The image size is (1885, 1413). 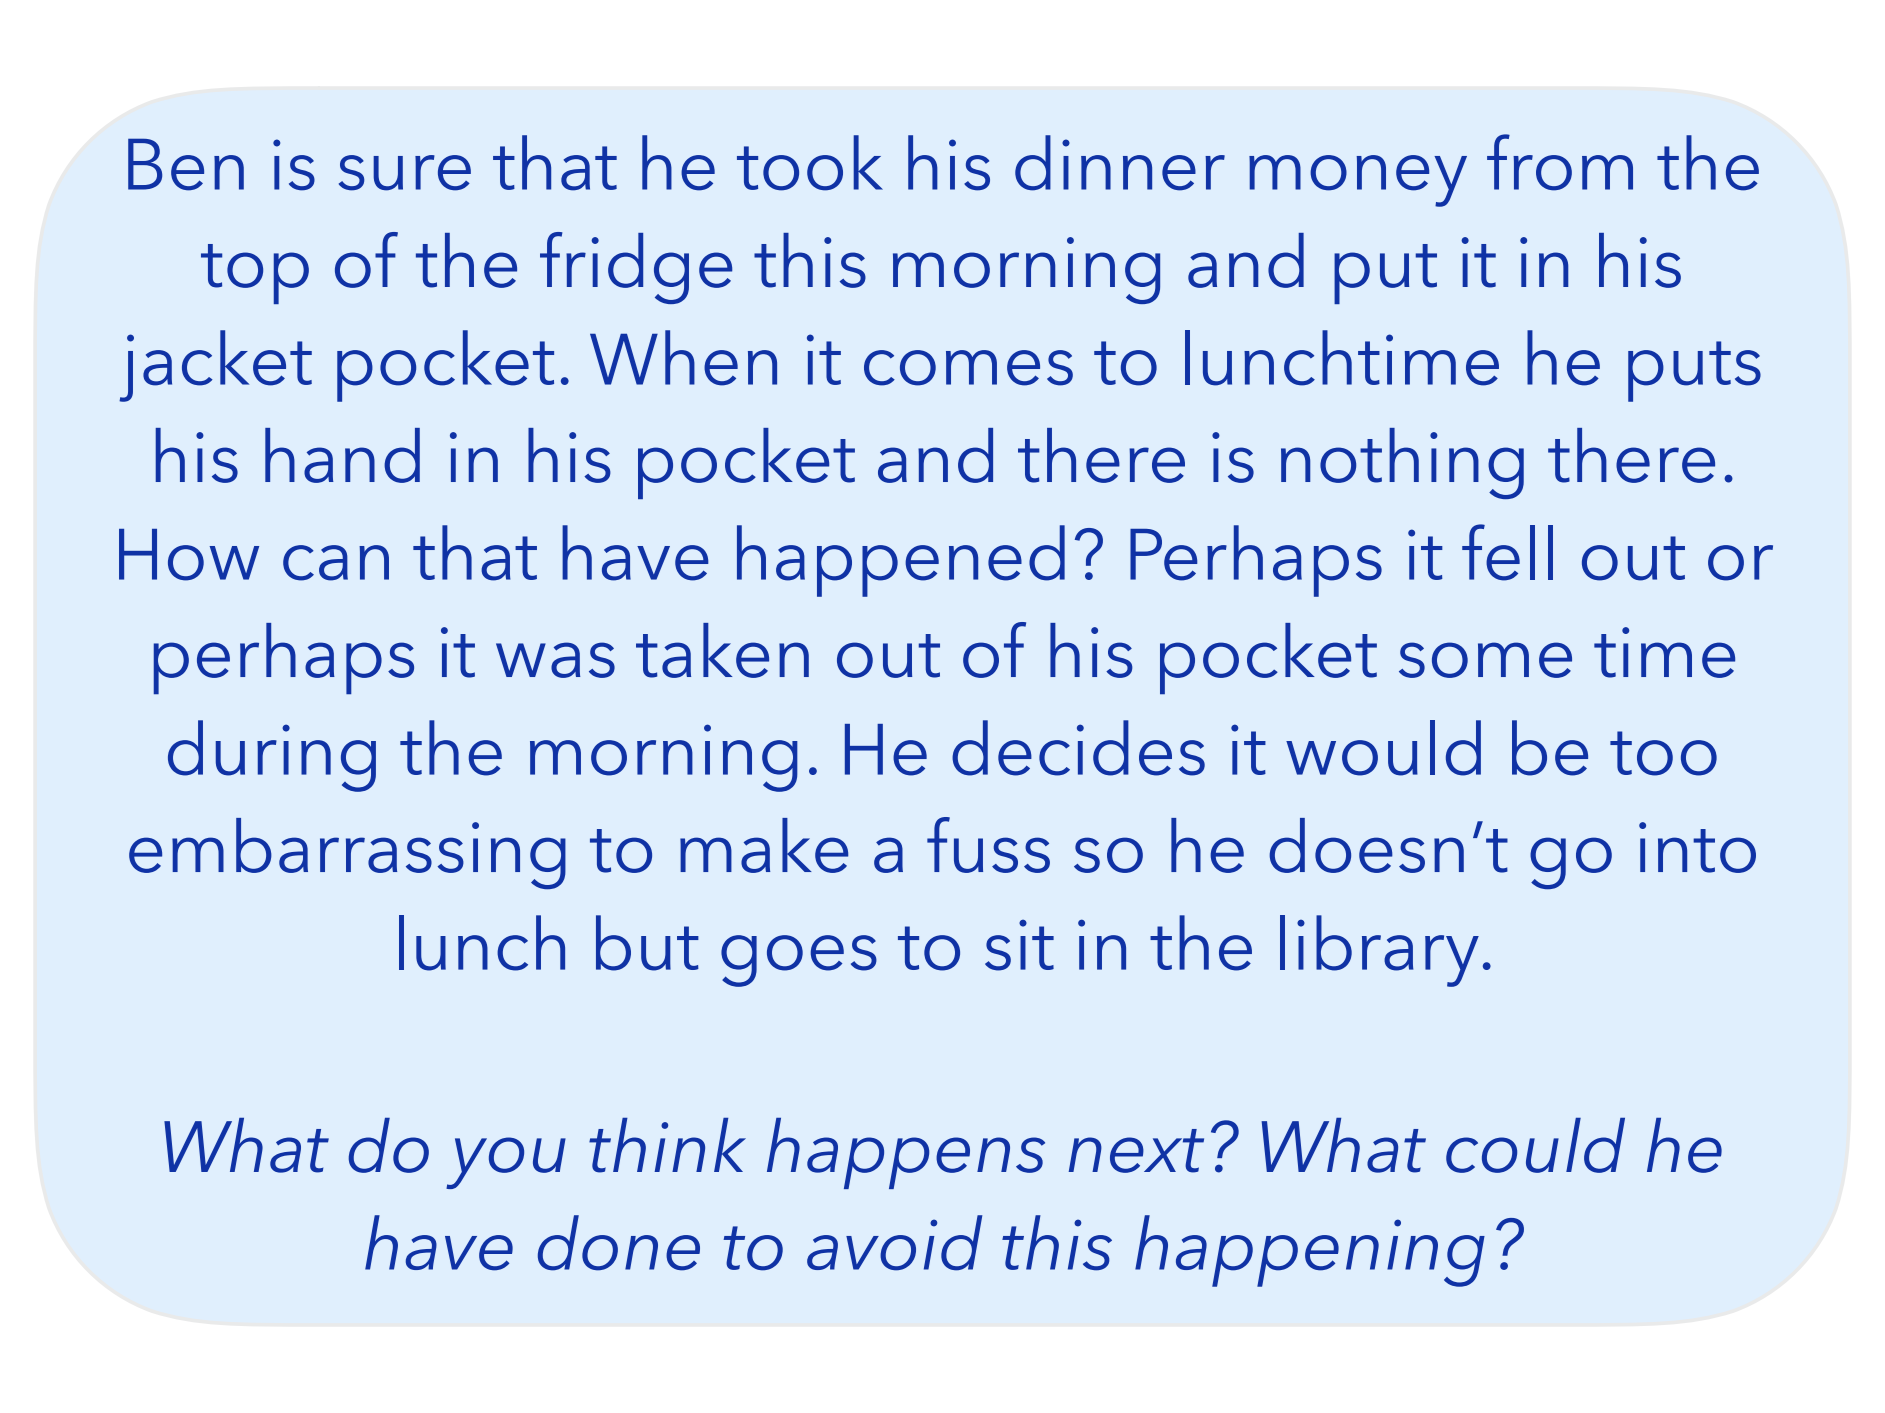 I want to click on took, so click(x=810, y=163).
